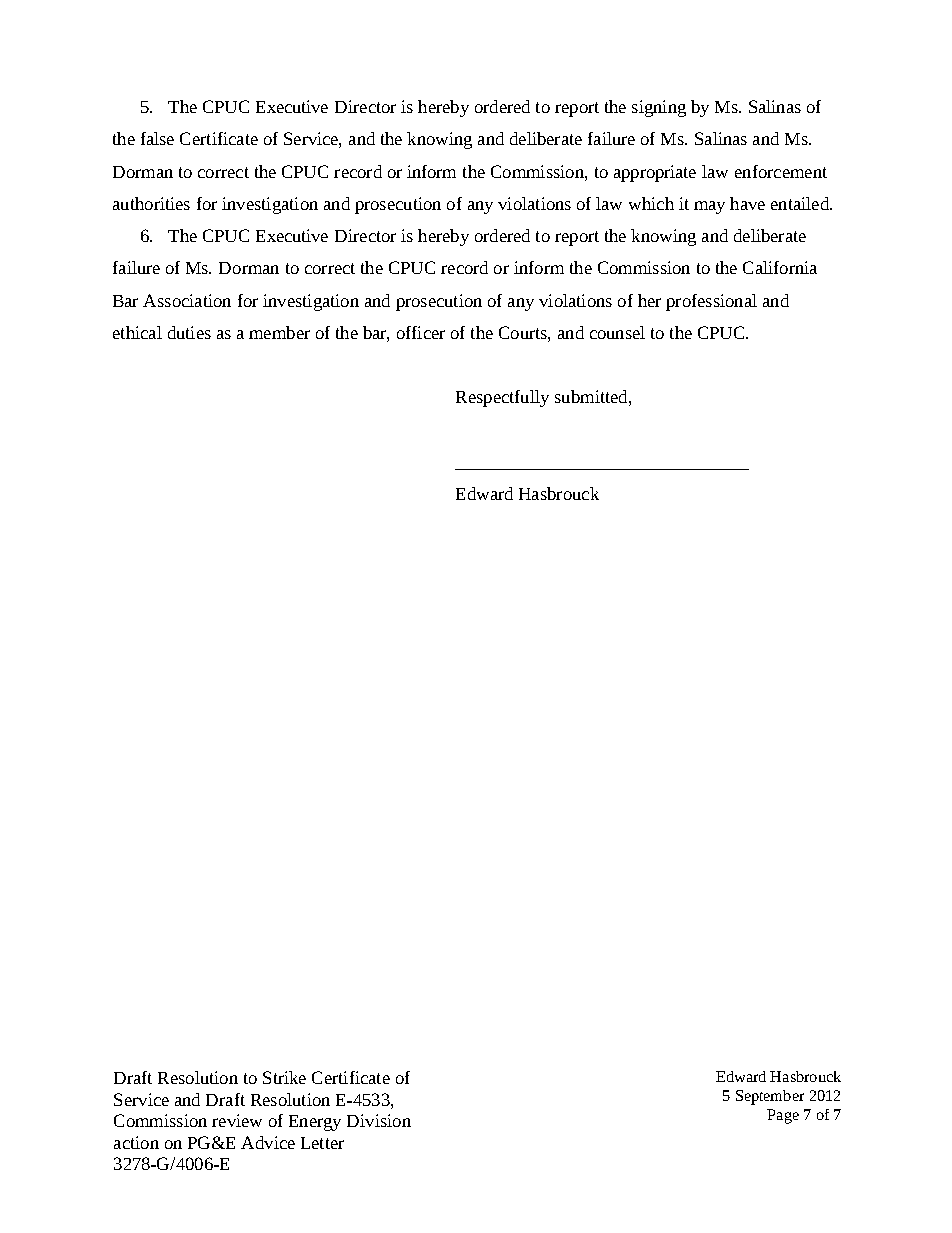 This document has height=1233, width=952. What do you see at coordinates (379, 1120) in the document?
I see `Division` at bounding box center [379, 1120].
